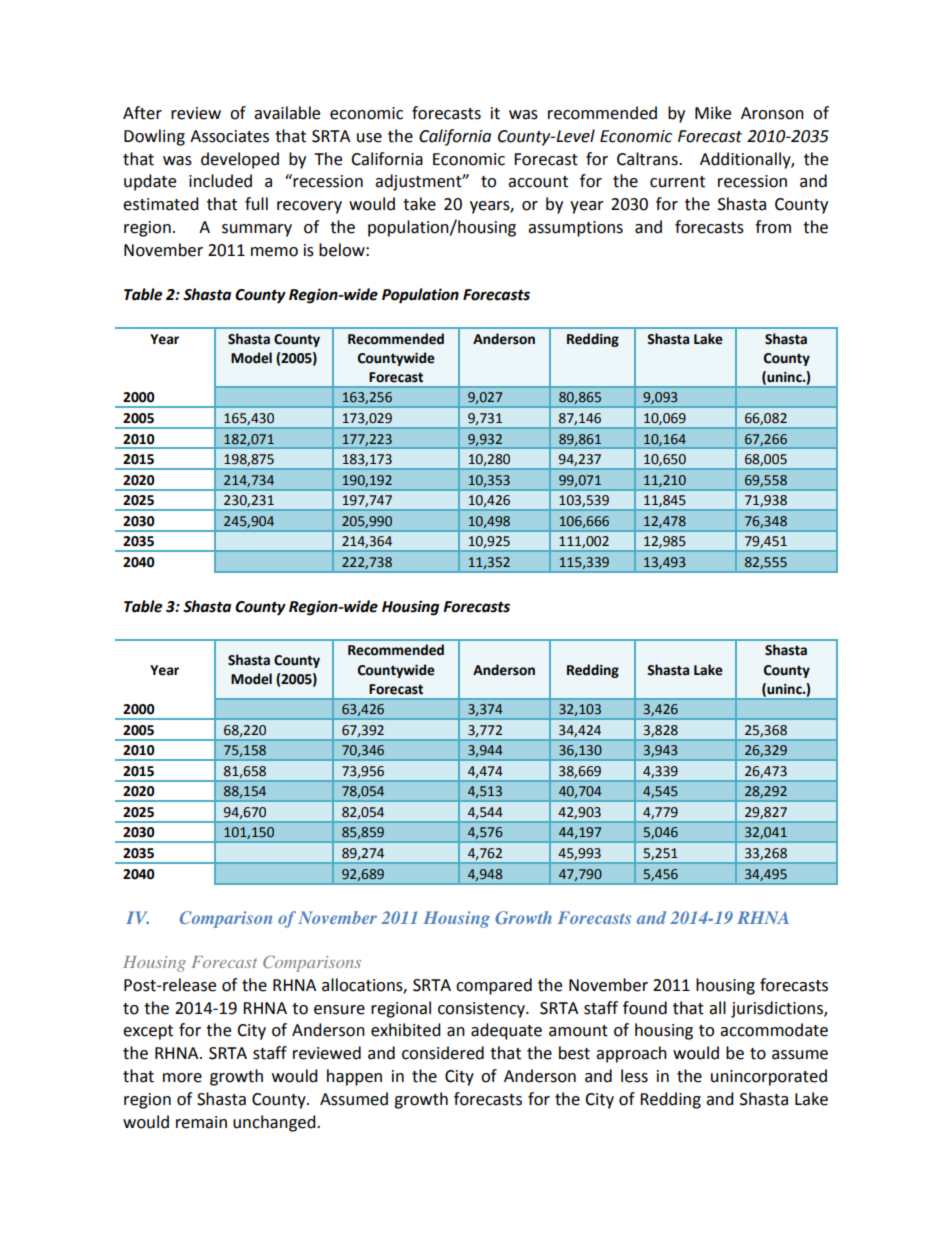  What do you see at coordinates (229, 136) in the screenshot?
I see `Associates` at bounding box center [229, 136].
